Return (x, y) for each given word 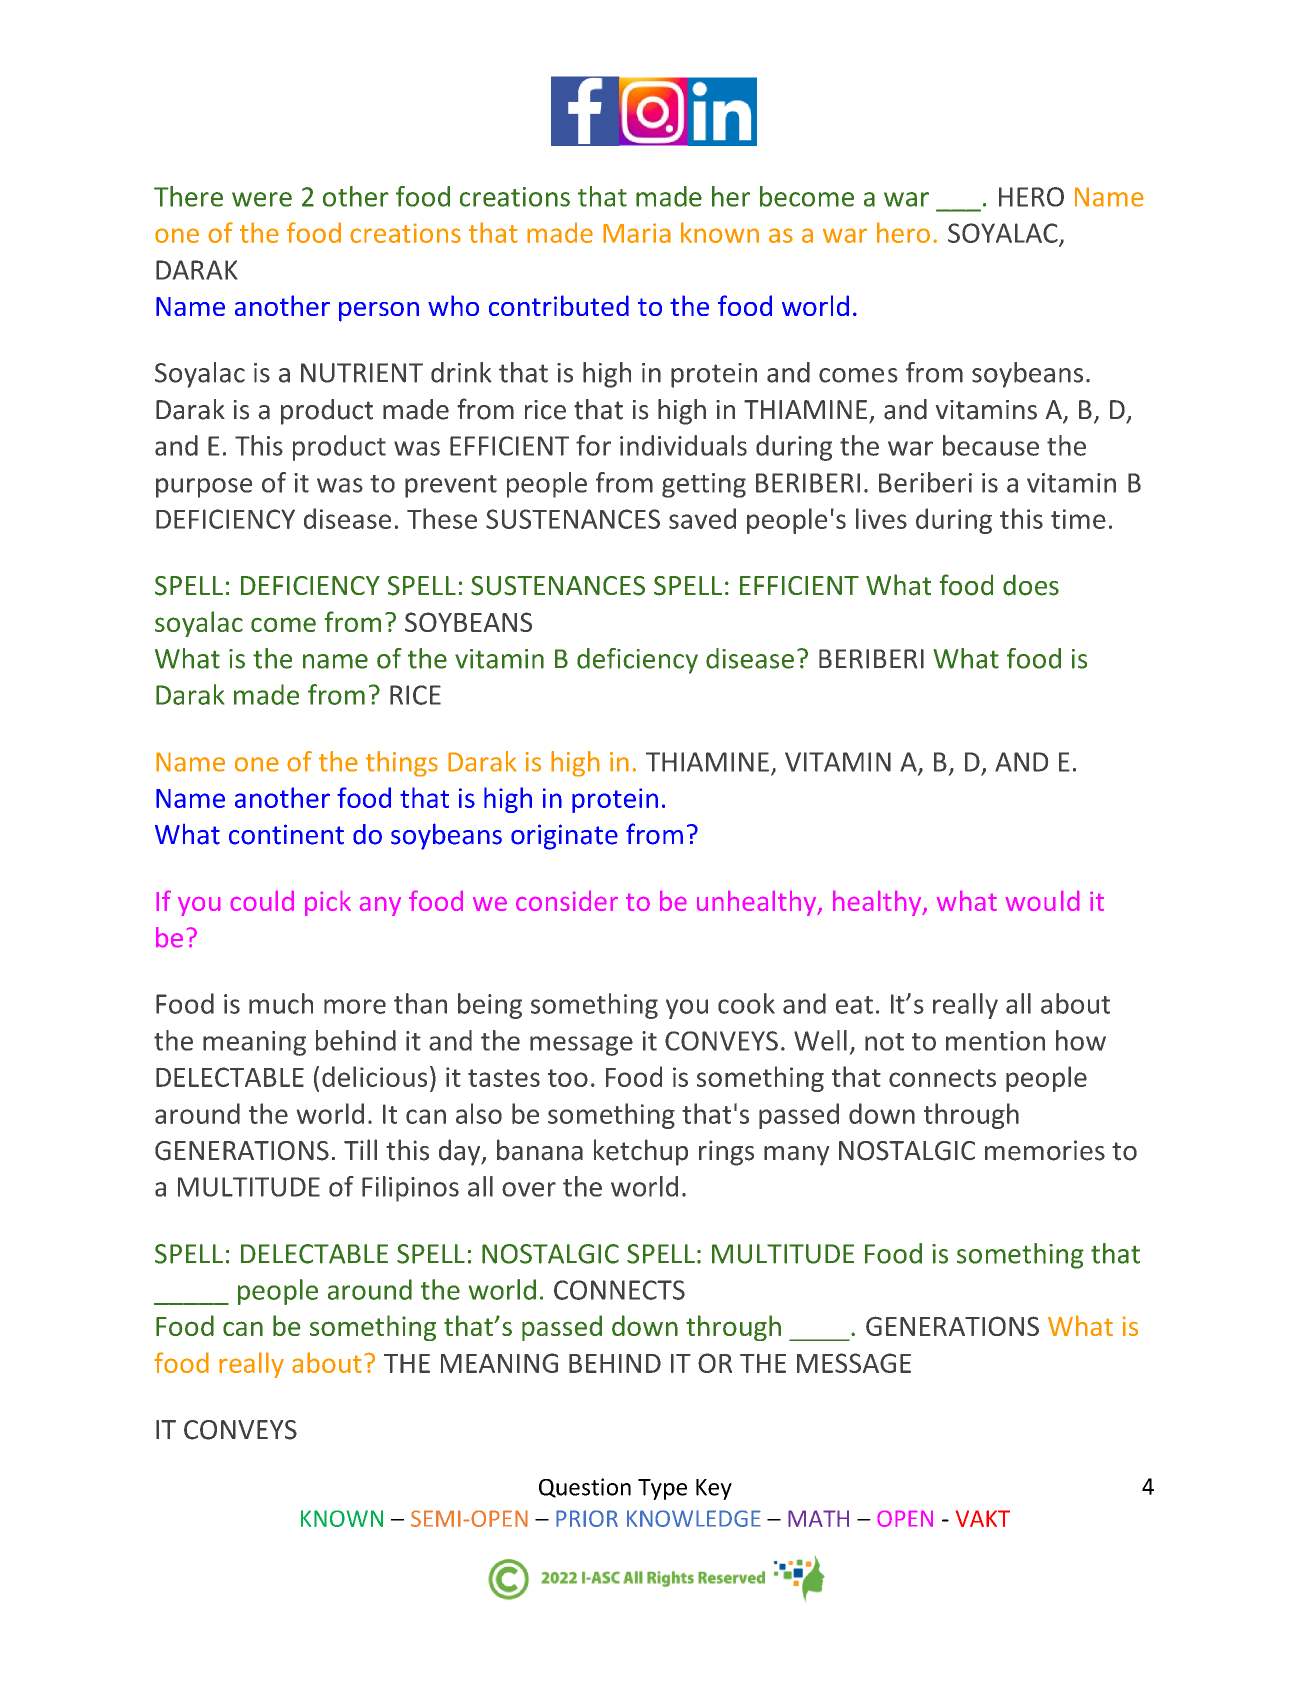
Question (585, 1488)
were (262, 199)
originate (564, 837)
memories (1045, 1150)
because (991, 445)
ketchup (641, 1152)
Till (360, 1149)
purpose (204, 488)
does (1031, 585)
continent (286, 834)
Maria (637, 233)
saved (702, 518)
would (1042, 901)
